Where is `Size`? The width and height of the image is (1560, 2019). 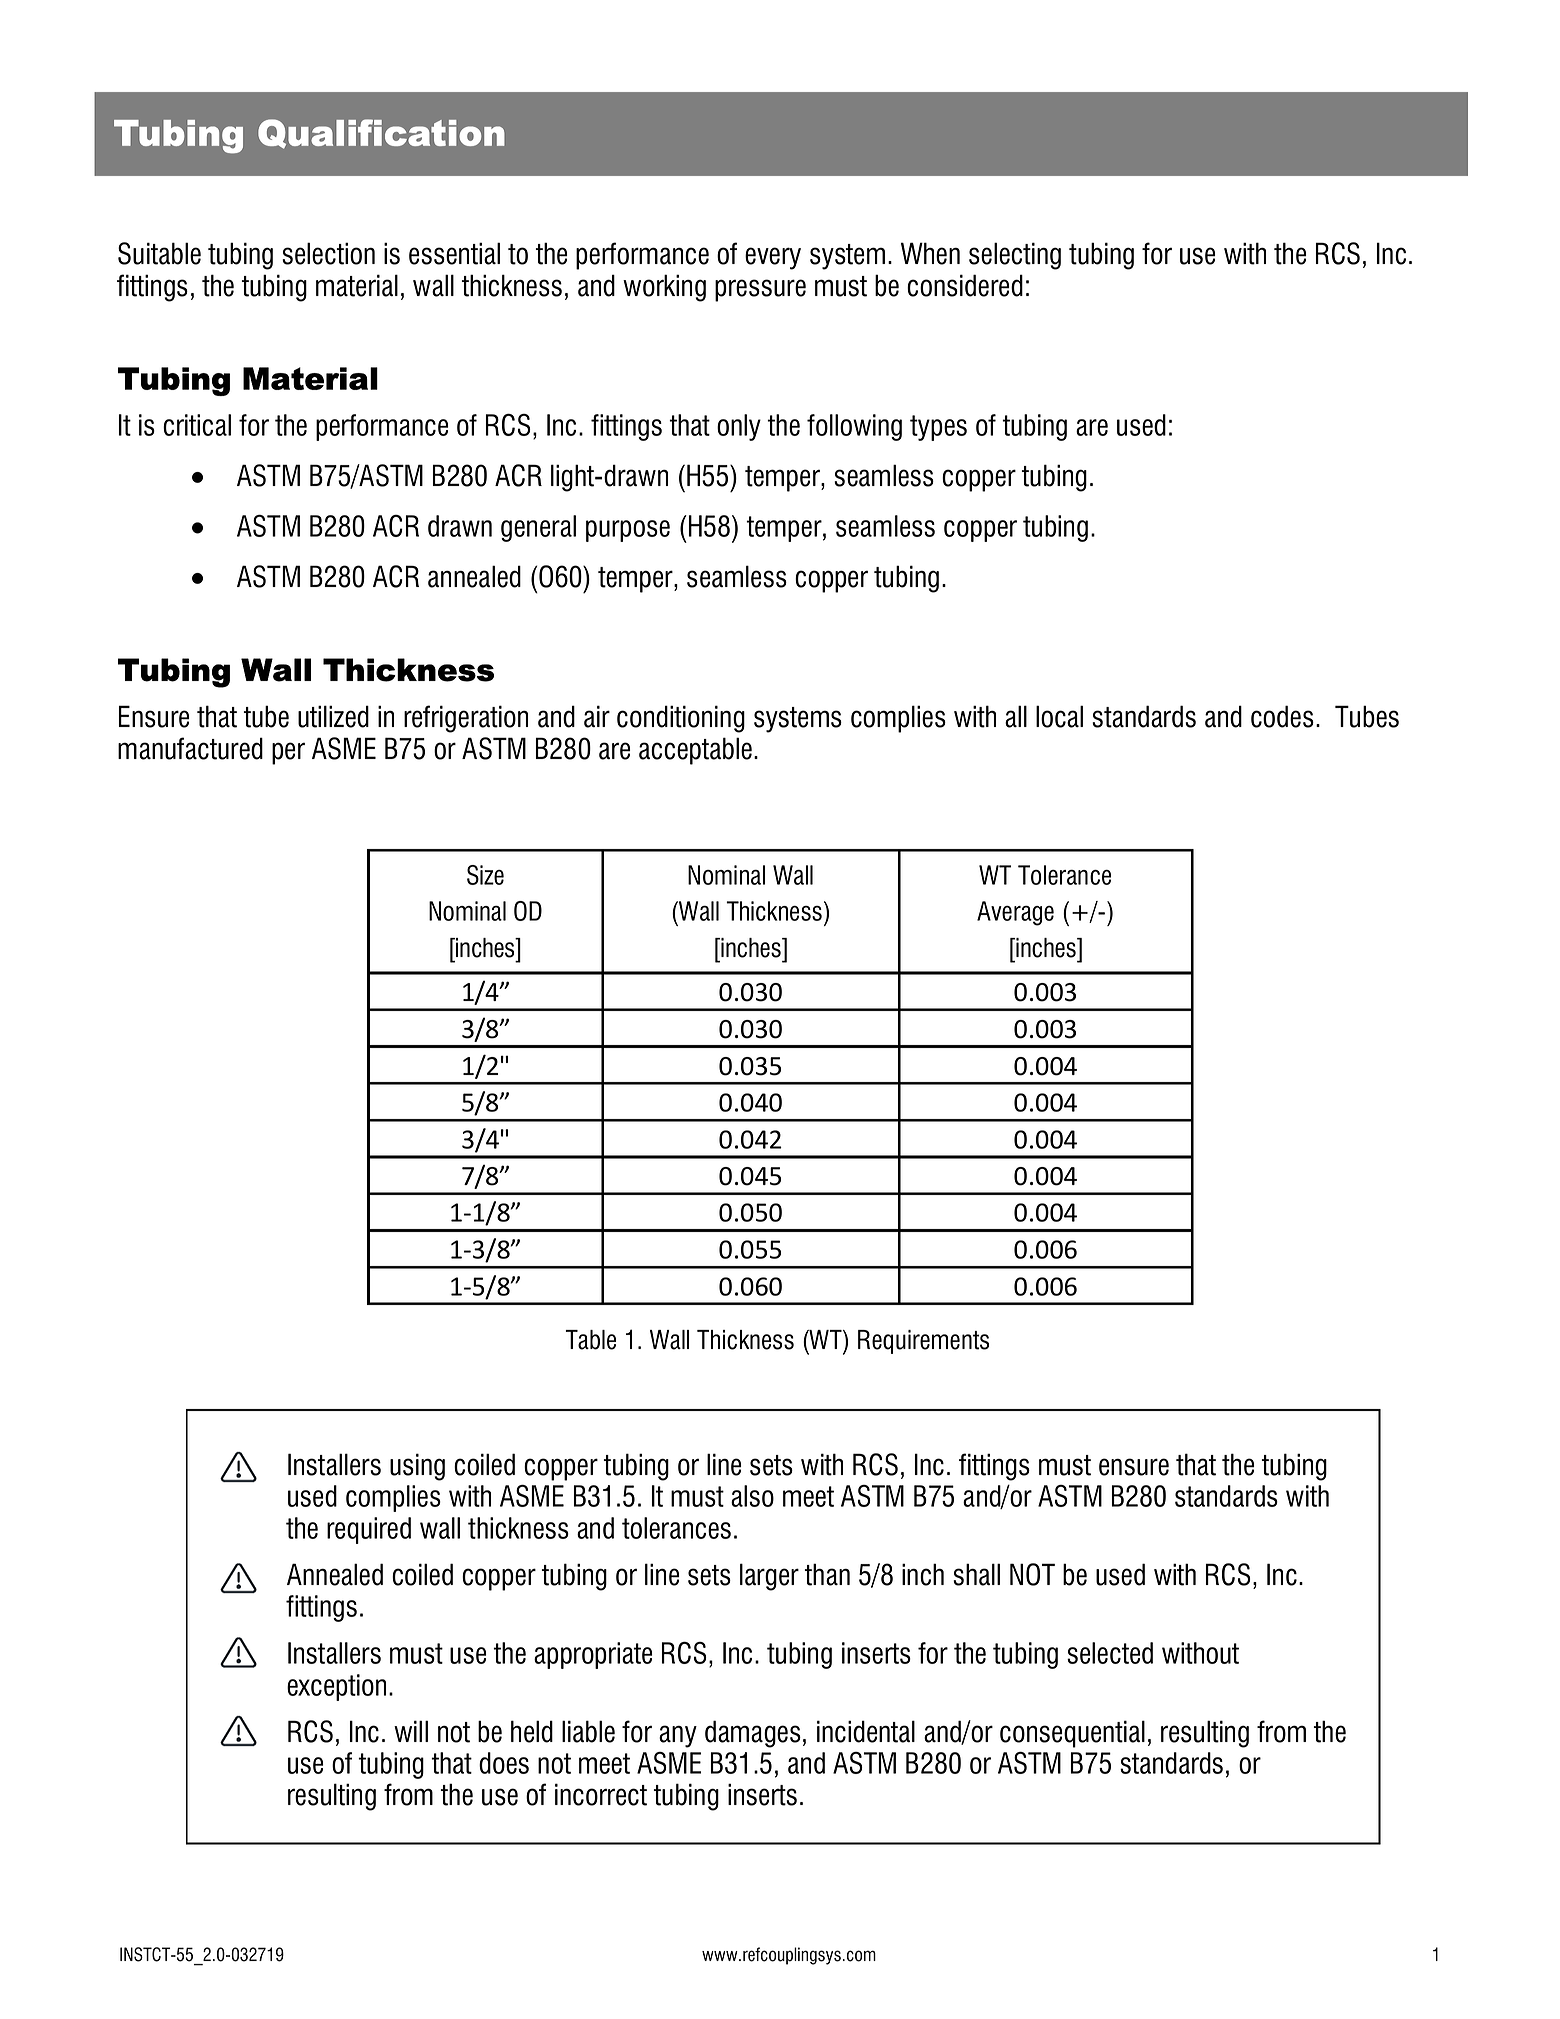
Size is located at coordinates (485, 875).
